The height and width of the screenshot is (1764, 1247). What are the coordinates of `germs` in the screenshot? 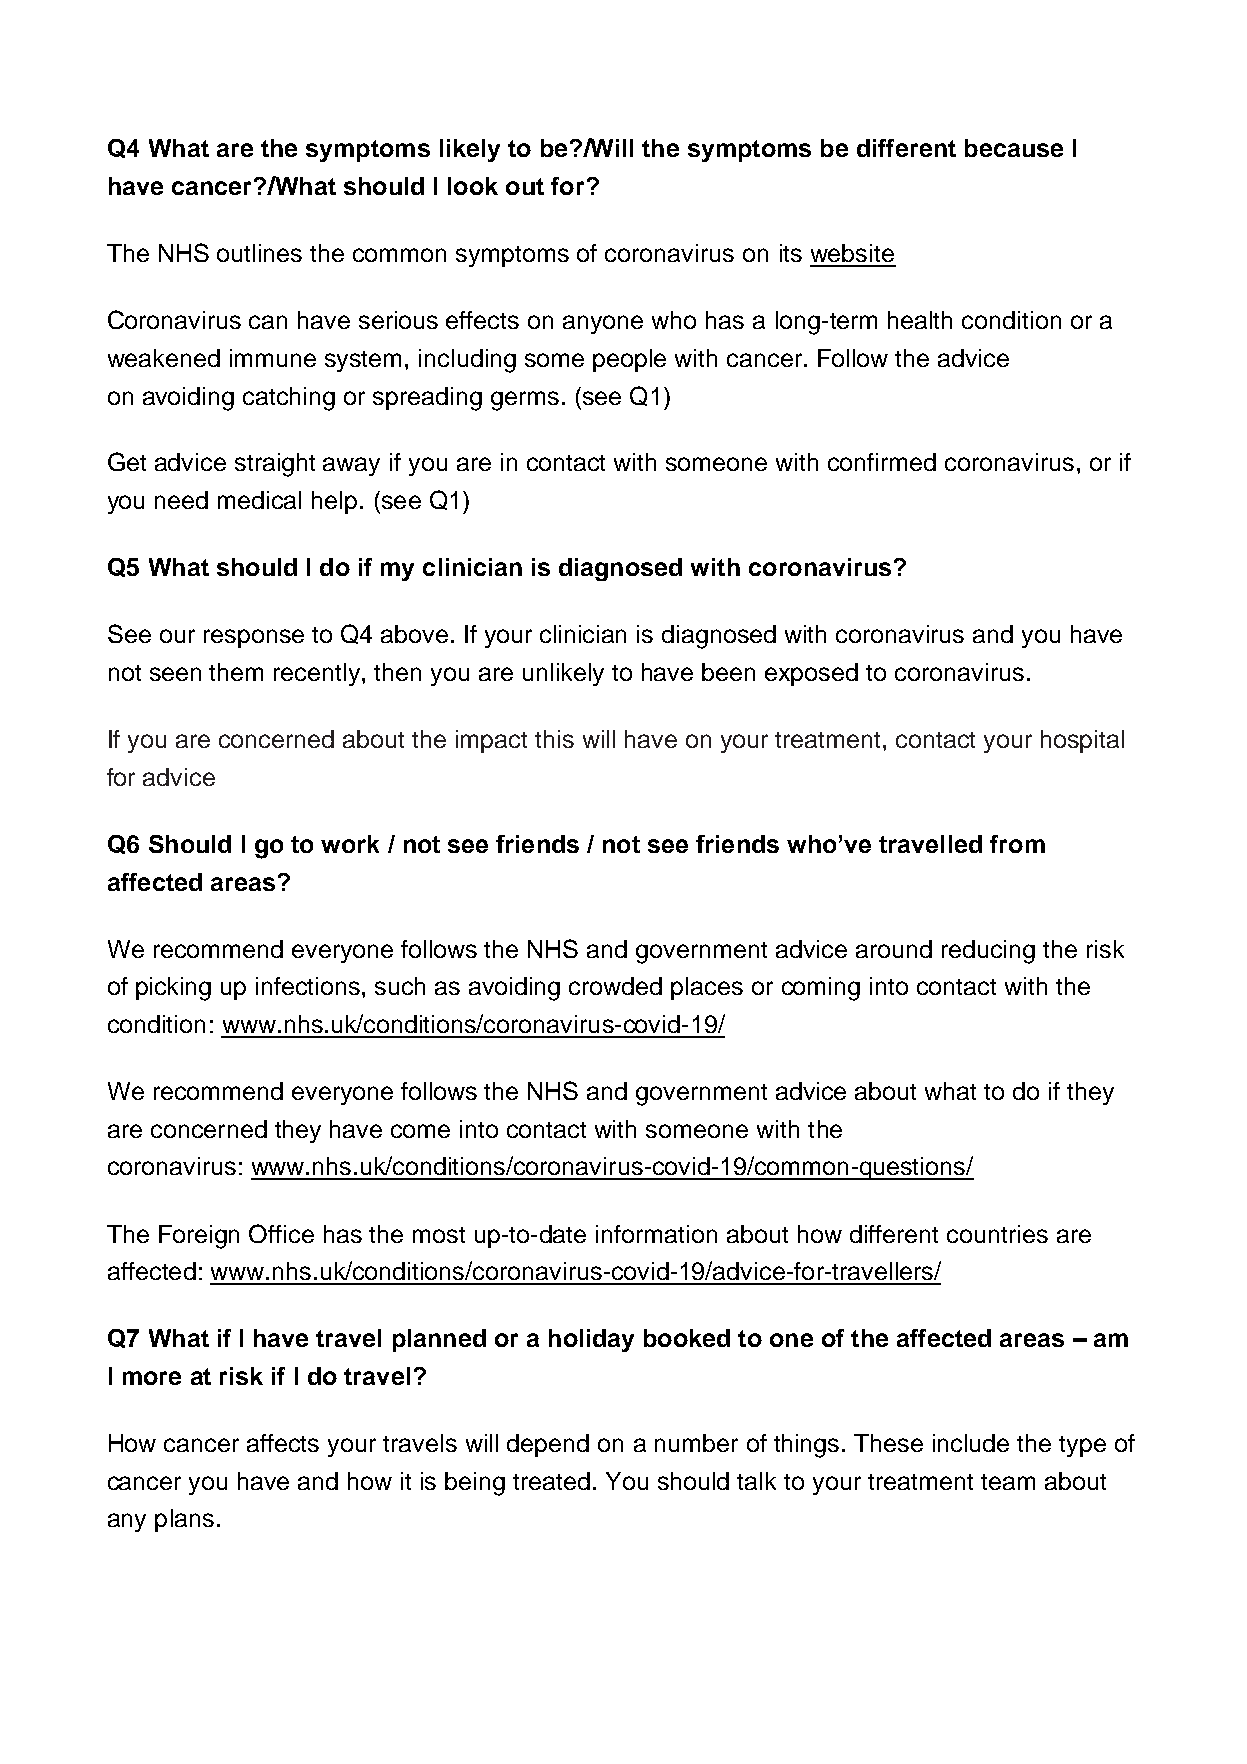 It's located at (525, 401).
